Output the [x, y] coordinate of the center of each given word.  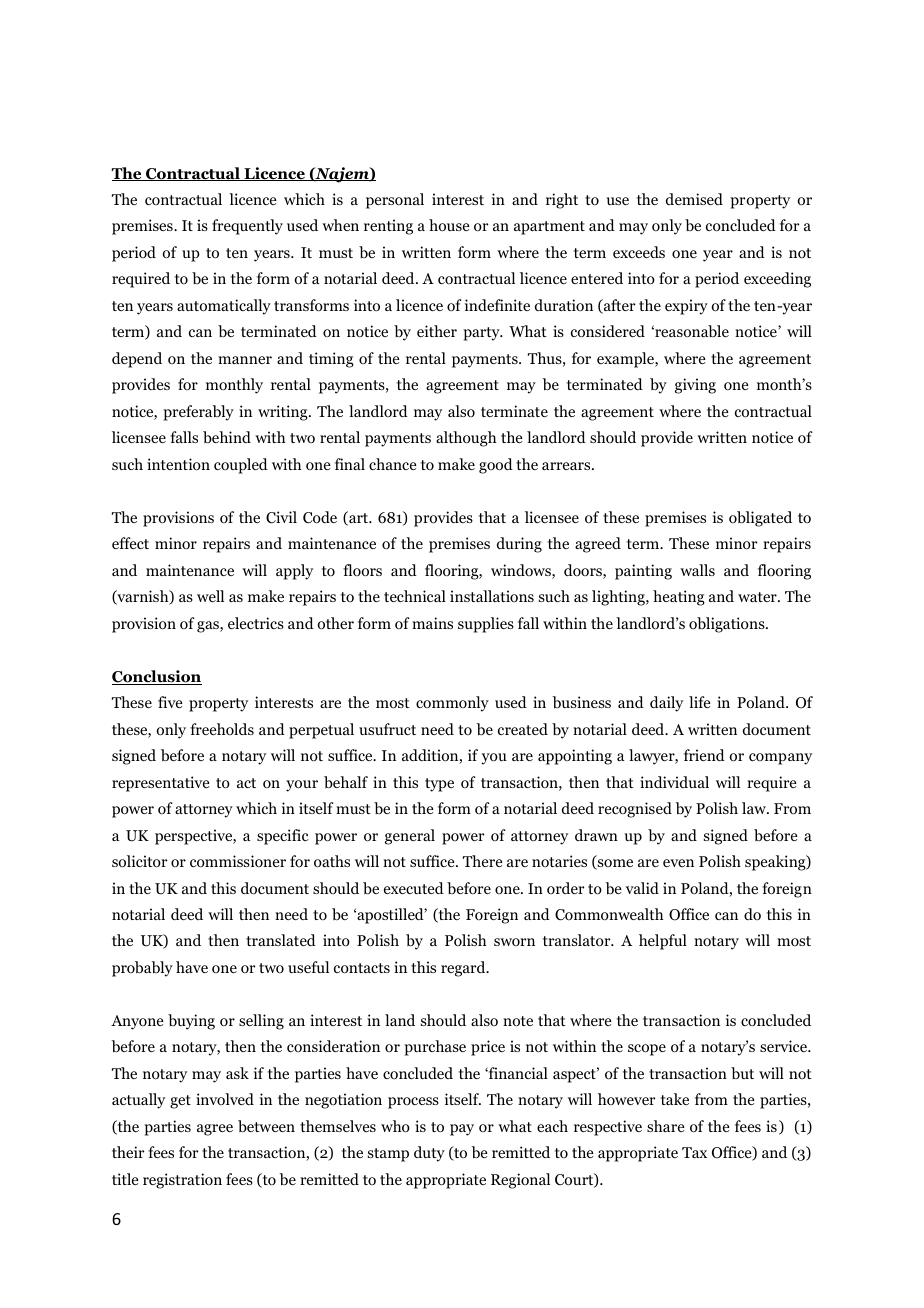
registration [182, 1181]
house [449, 225]
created [523, 729]
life [700, 702]
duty [429, 1154]
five [170, 702]
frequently [247, 227]
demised [694, 199]
